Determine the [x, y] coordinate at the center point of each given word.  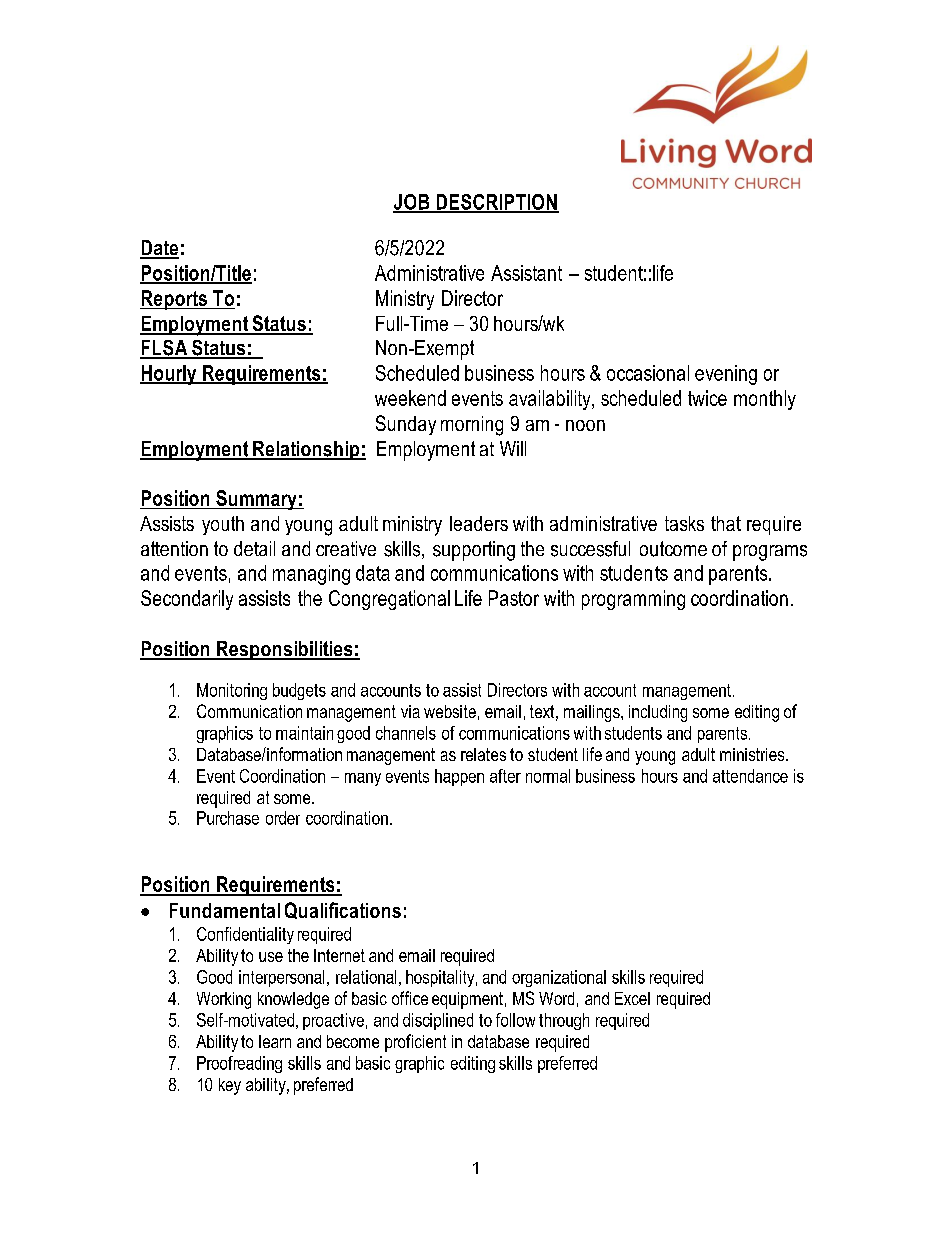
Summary [256, 500]
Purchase [228, 818]
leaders [479, 523]
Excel [632, 998]
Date [159, 249]
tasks [684, 523]
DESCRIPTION [496, 203]
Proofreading [239, 1064]
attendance [750, 776]
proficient [415, 1043]
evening [726, 375]
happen [459, 777]
